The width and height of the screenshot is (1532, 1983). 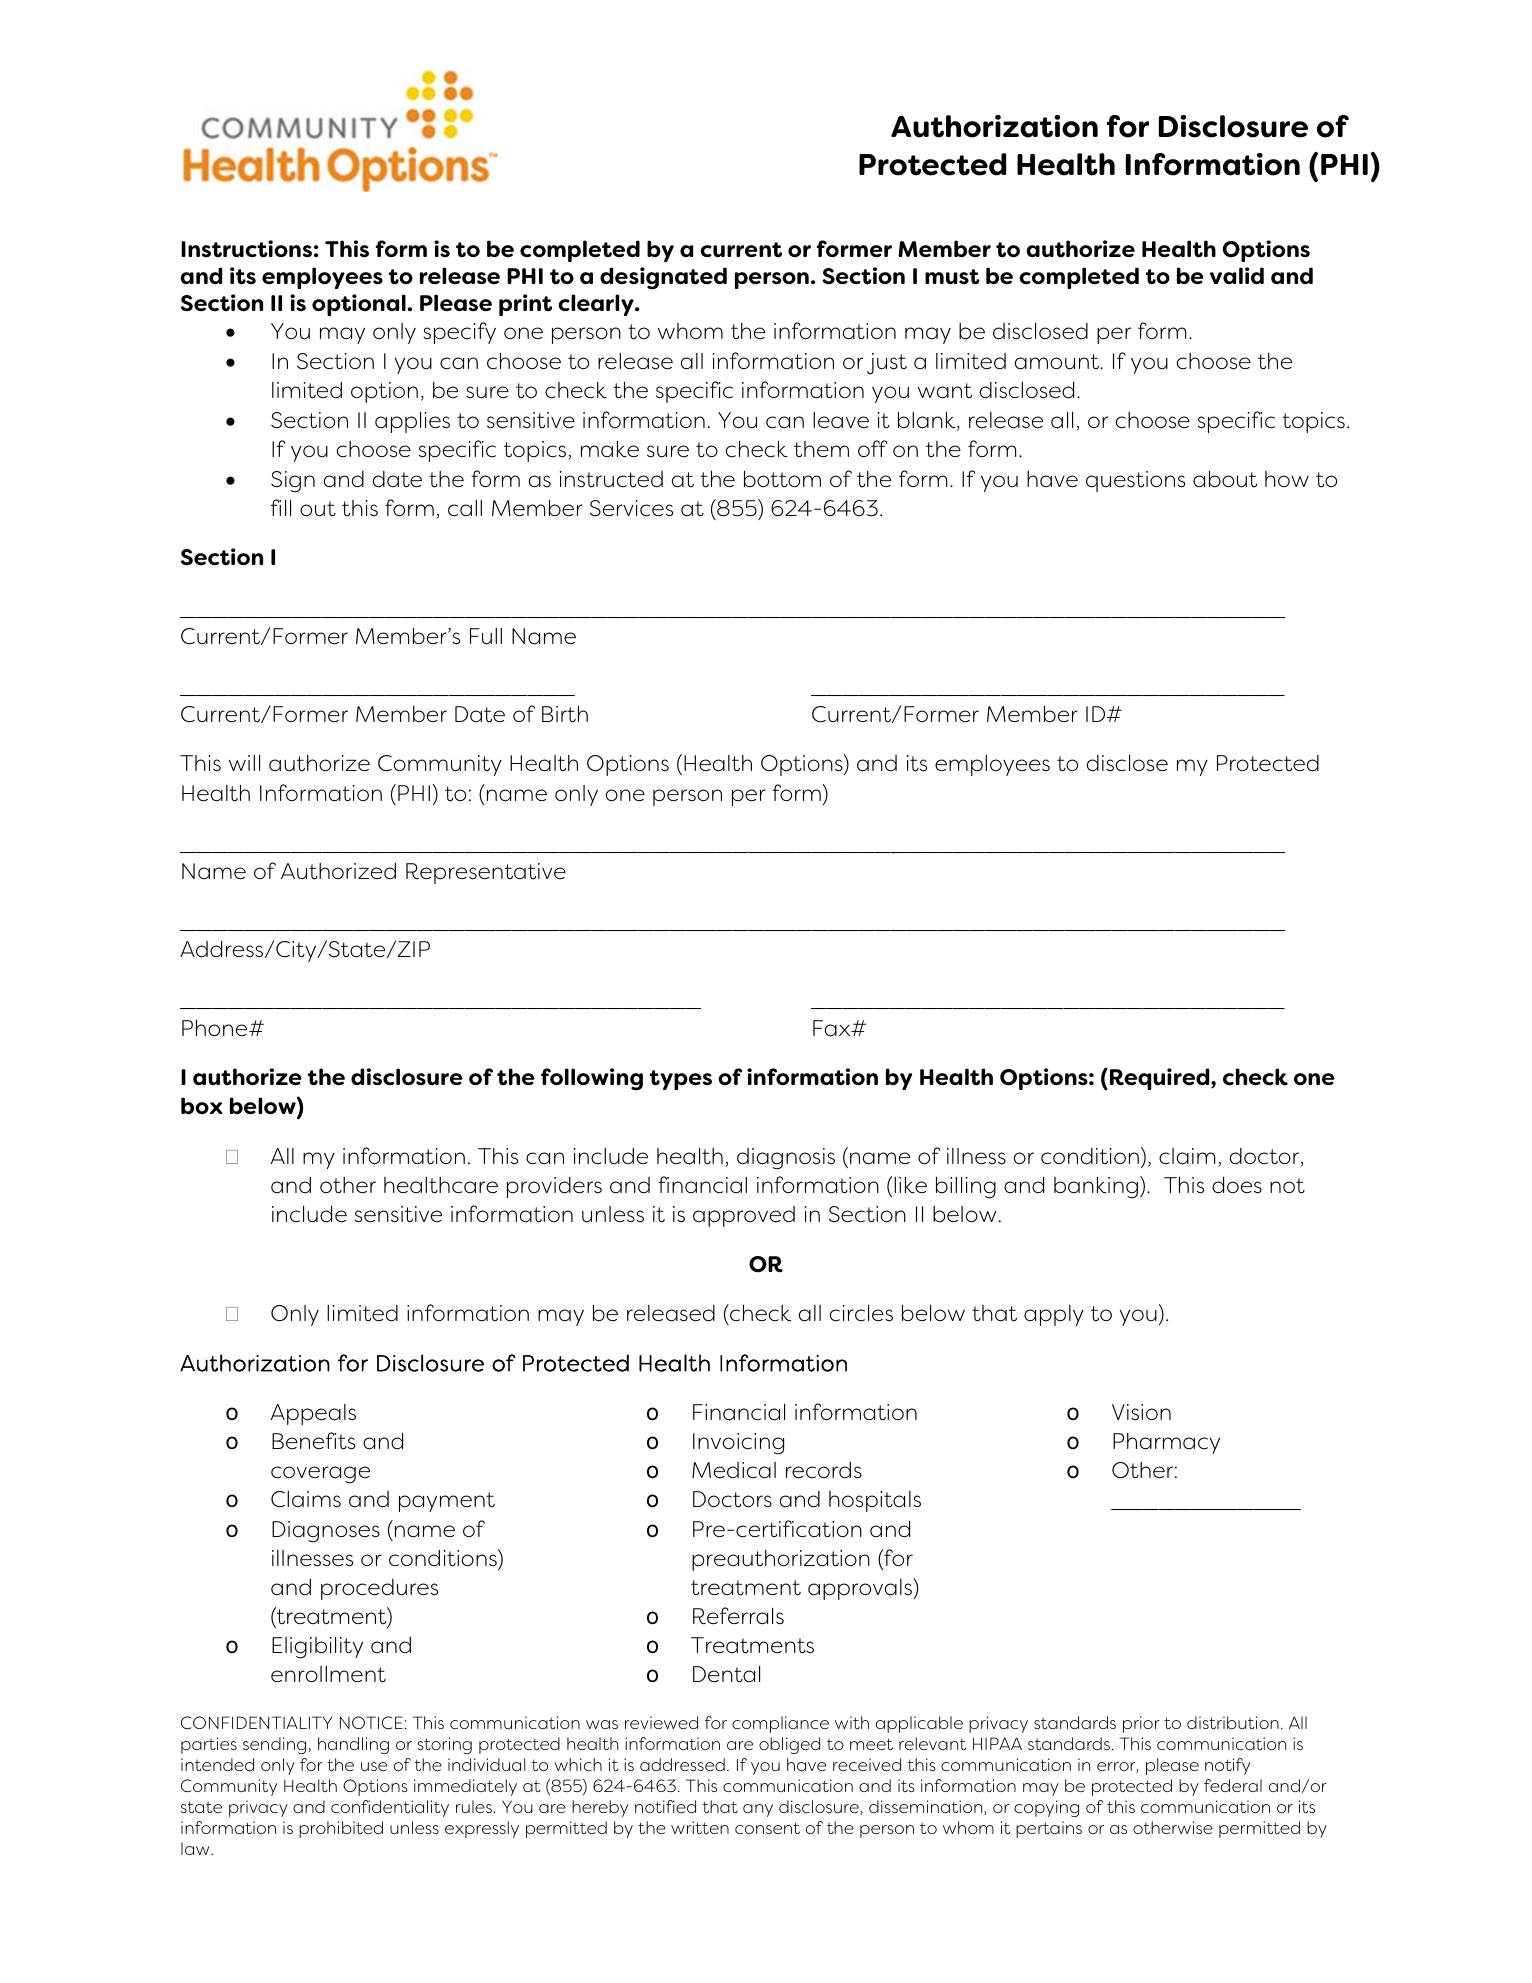 I want to click on Services, so click(x=631, y=508).
